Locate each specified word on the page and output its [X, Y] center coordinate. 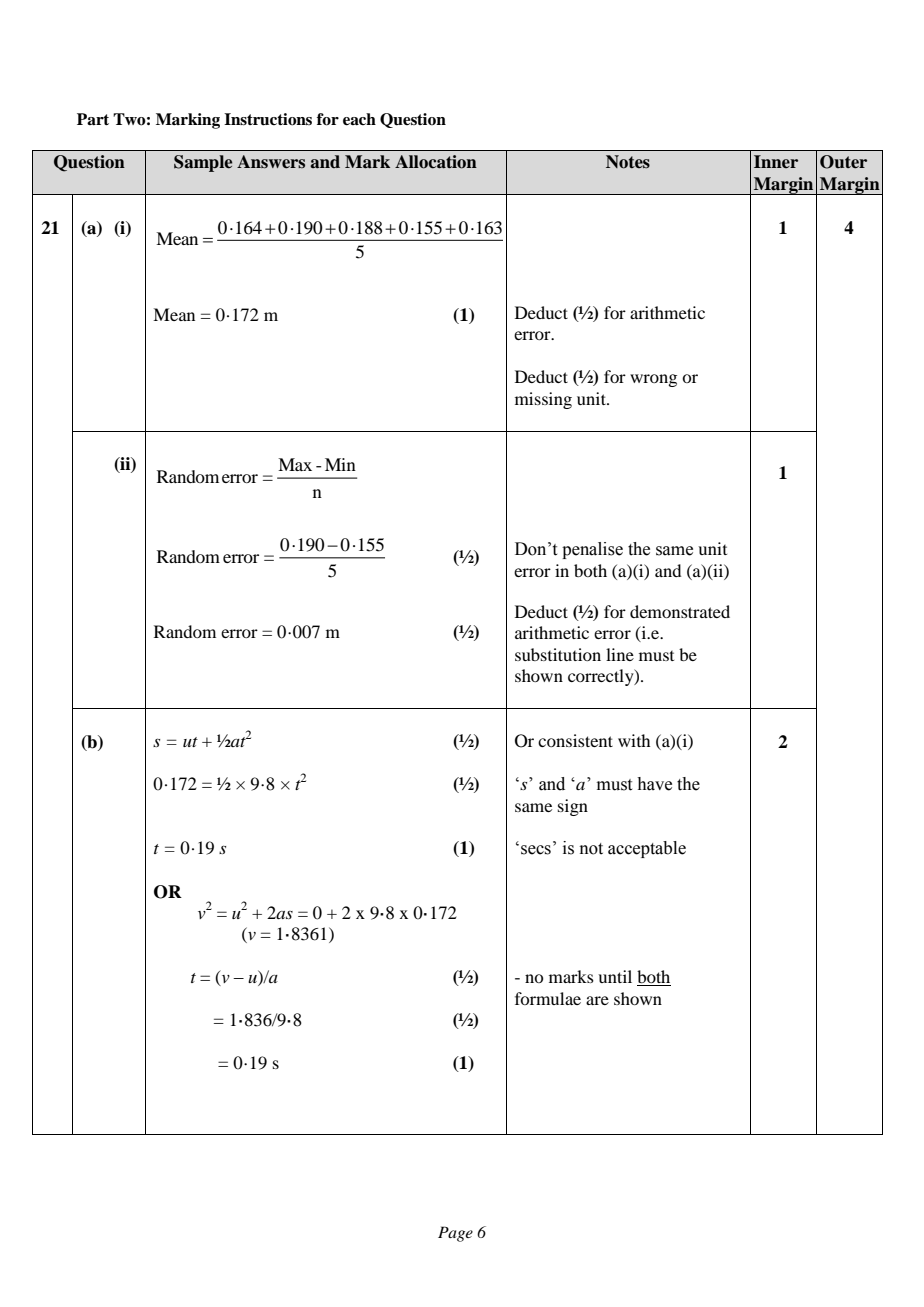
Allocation [436, 162]
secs [536, 850]
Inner [776, 161]
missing [543, 400]
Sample [203, 163]
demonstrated [680, 611]
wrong [653, 380]
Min [340, 464]
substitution [558, 654]
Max [295, 464]
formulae [548, 998]
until [615, 976]
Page [455, 1234]
